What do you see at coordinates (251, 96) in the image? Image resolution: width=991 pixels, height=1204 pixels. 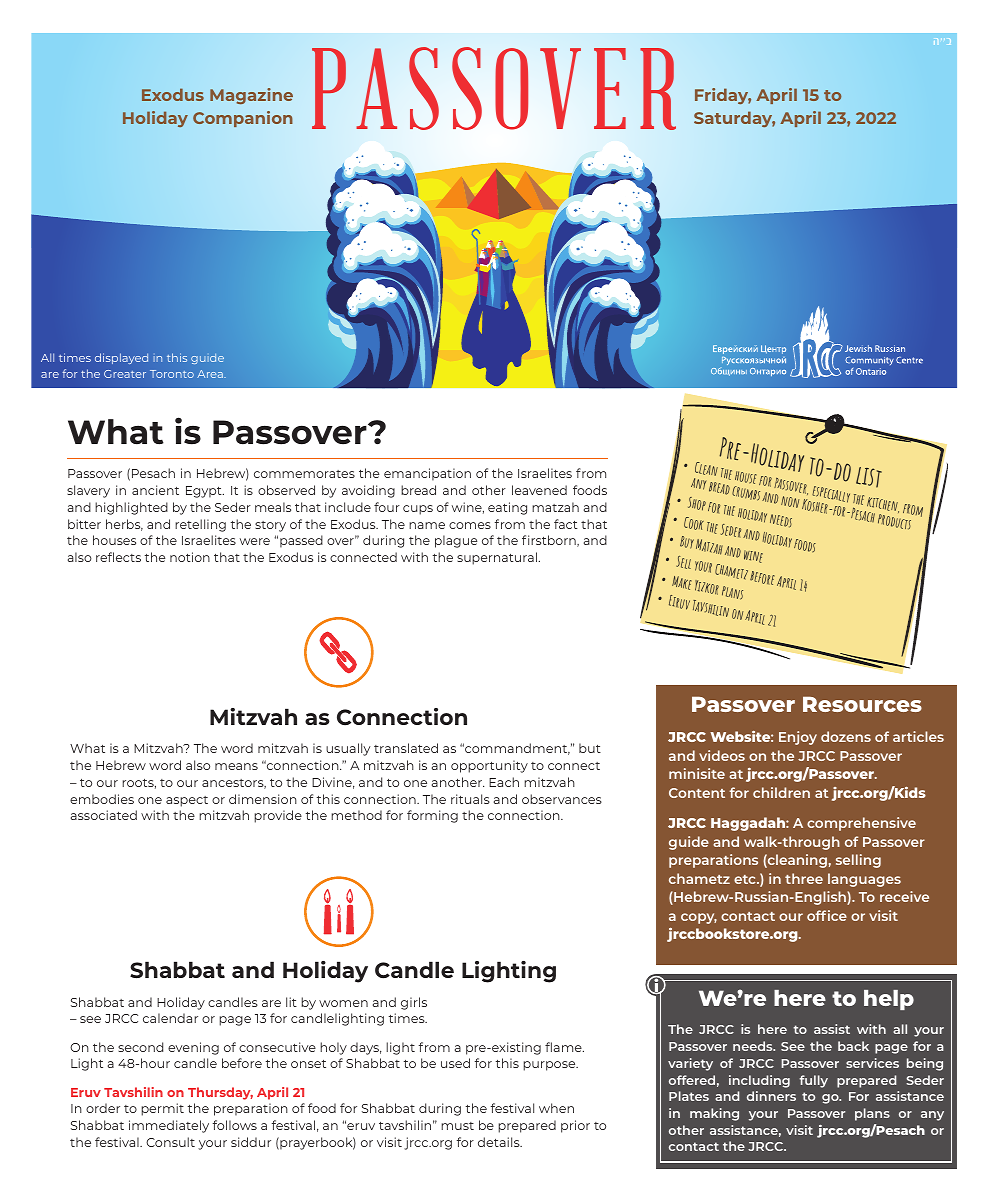 I see `Magazine` at bounding box center [251, 96].
